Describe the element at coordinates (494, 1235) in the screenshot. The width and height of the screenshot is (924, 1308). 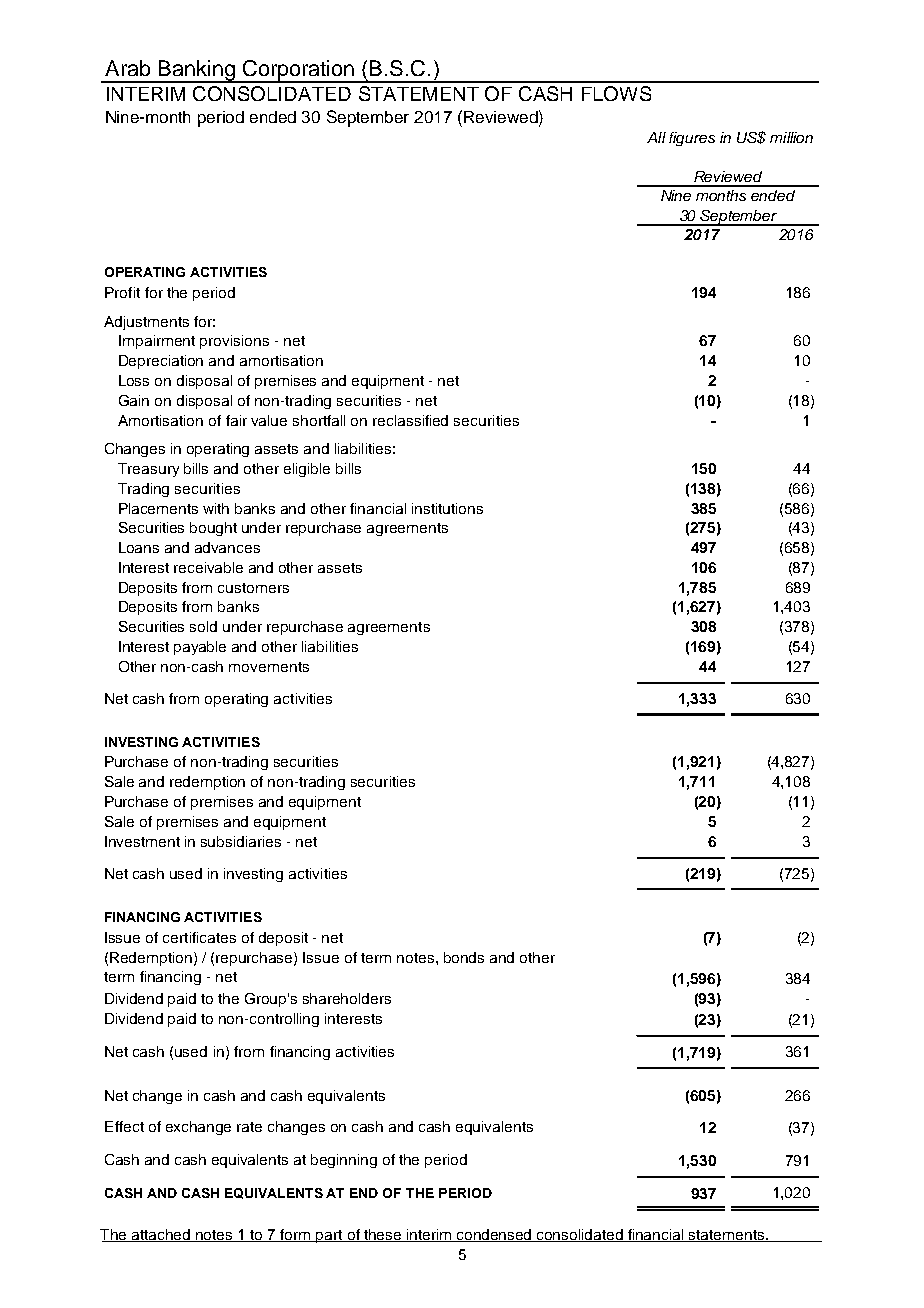
I see `condensed` at that location.
